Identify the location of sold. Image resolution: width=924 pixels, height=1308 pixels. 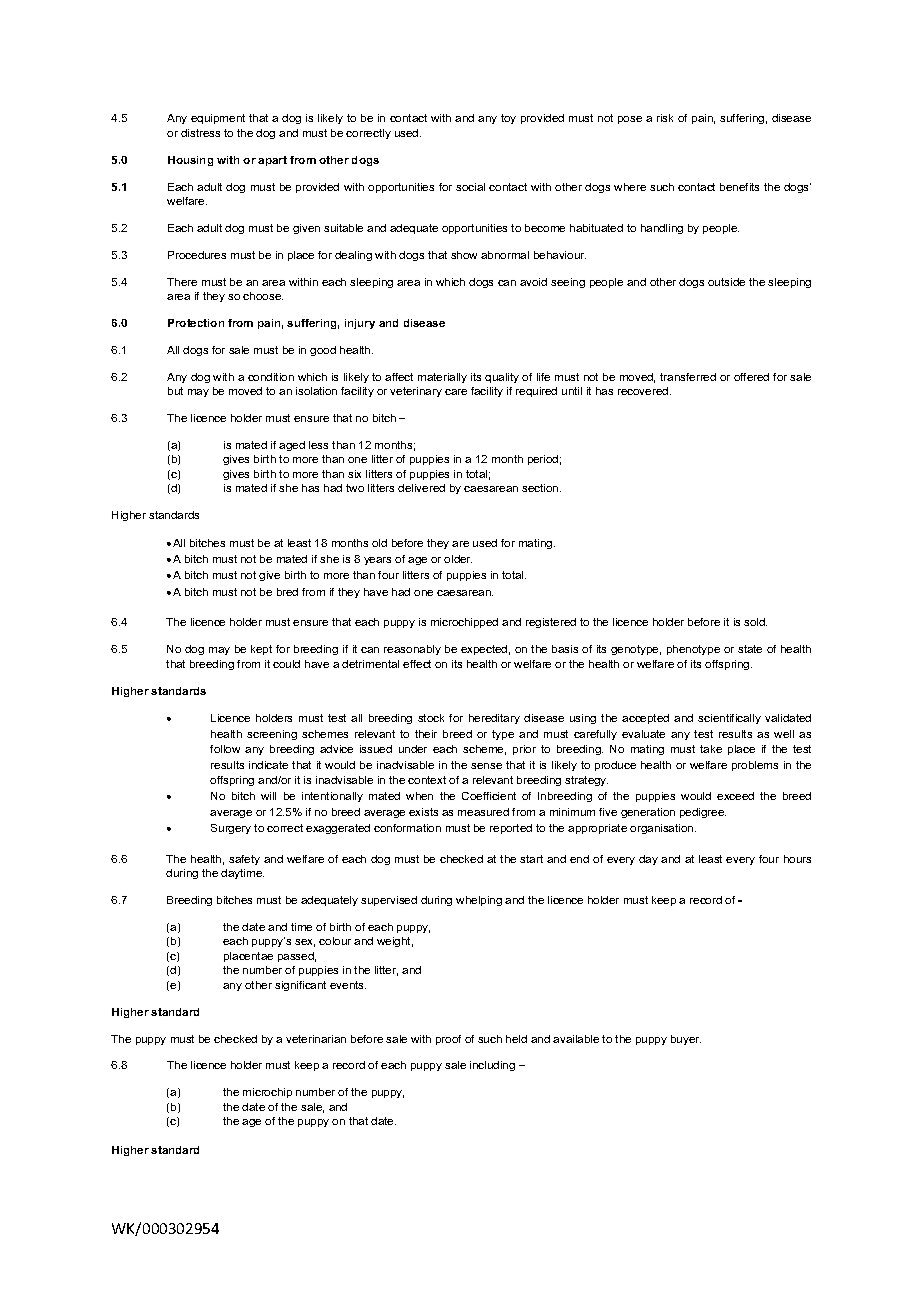
(755, 622).
